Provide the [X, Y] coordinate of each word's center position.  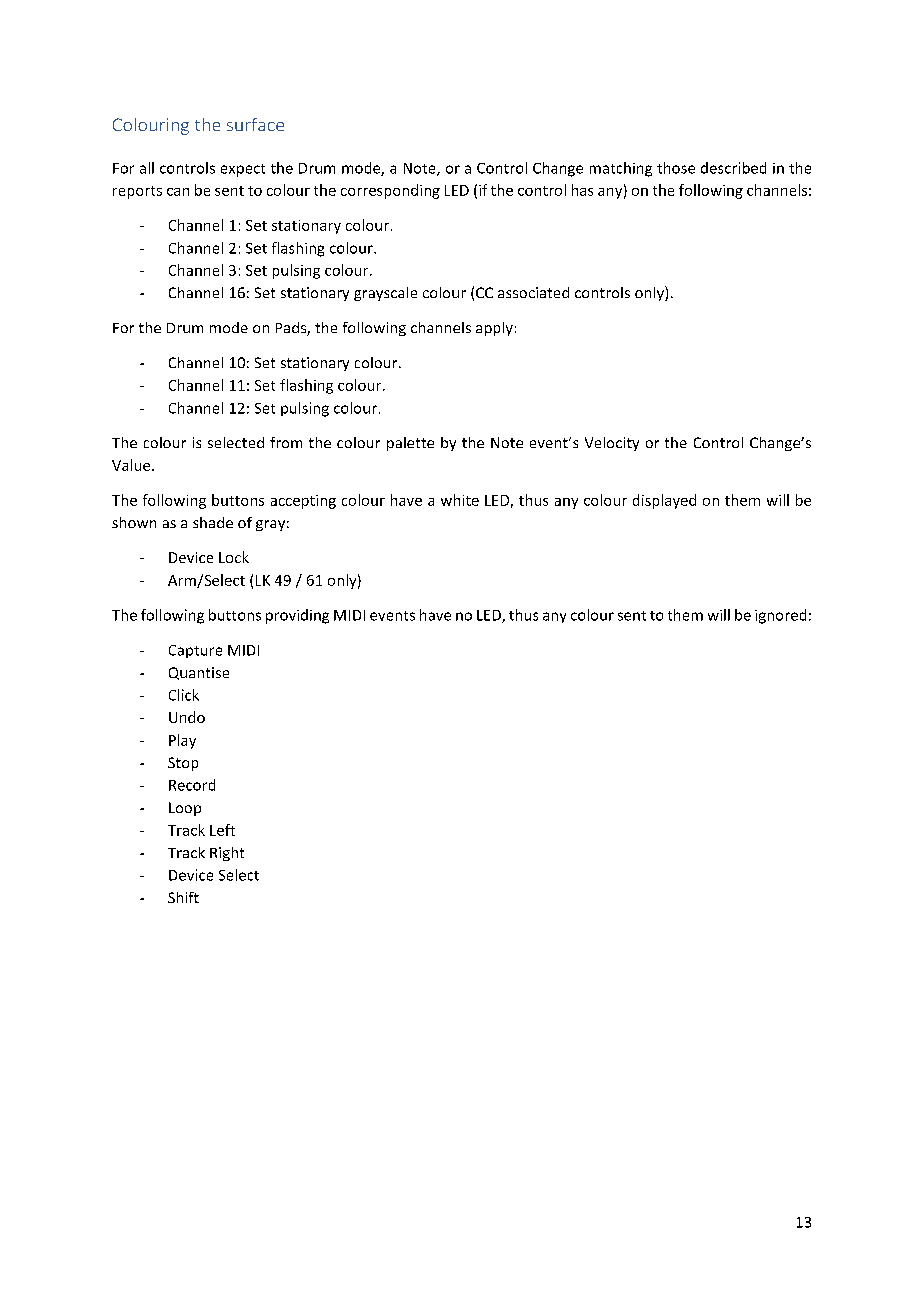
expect [243, 170]
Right [227, 854]
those [676, 168]
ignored [780, 616]
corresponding [390, 191]
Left [222, 830]
